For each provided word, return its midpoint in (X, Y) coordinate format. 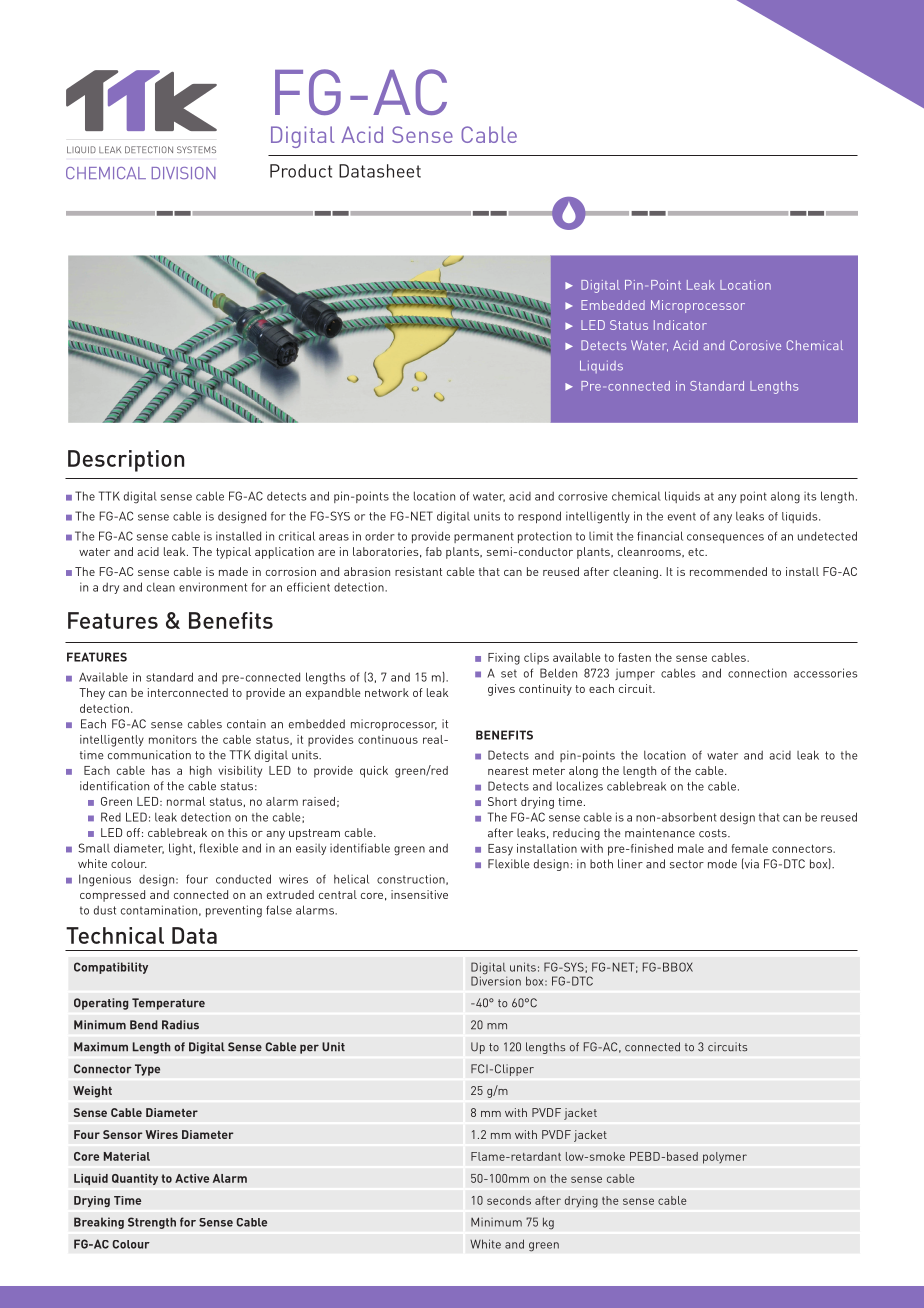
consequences (725, 538)
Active (192, 1178)
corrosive (582, 496)
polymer (725, 1158)
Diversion (496, 980)
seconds (509, 1200)
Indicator (680, 325)
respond (539, 517)
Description (126, 461)
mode (722, 864)
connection (757, 673)
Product (301, 171)
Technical (115, 935)
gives (501, 690)
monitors (173, 739)
